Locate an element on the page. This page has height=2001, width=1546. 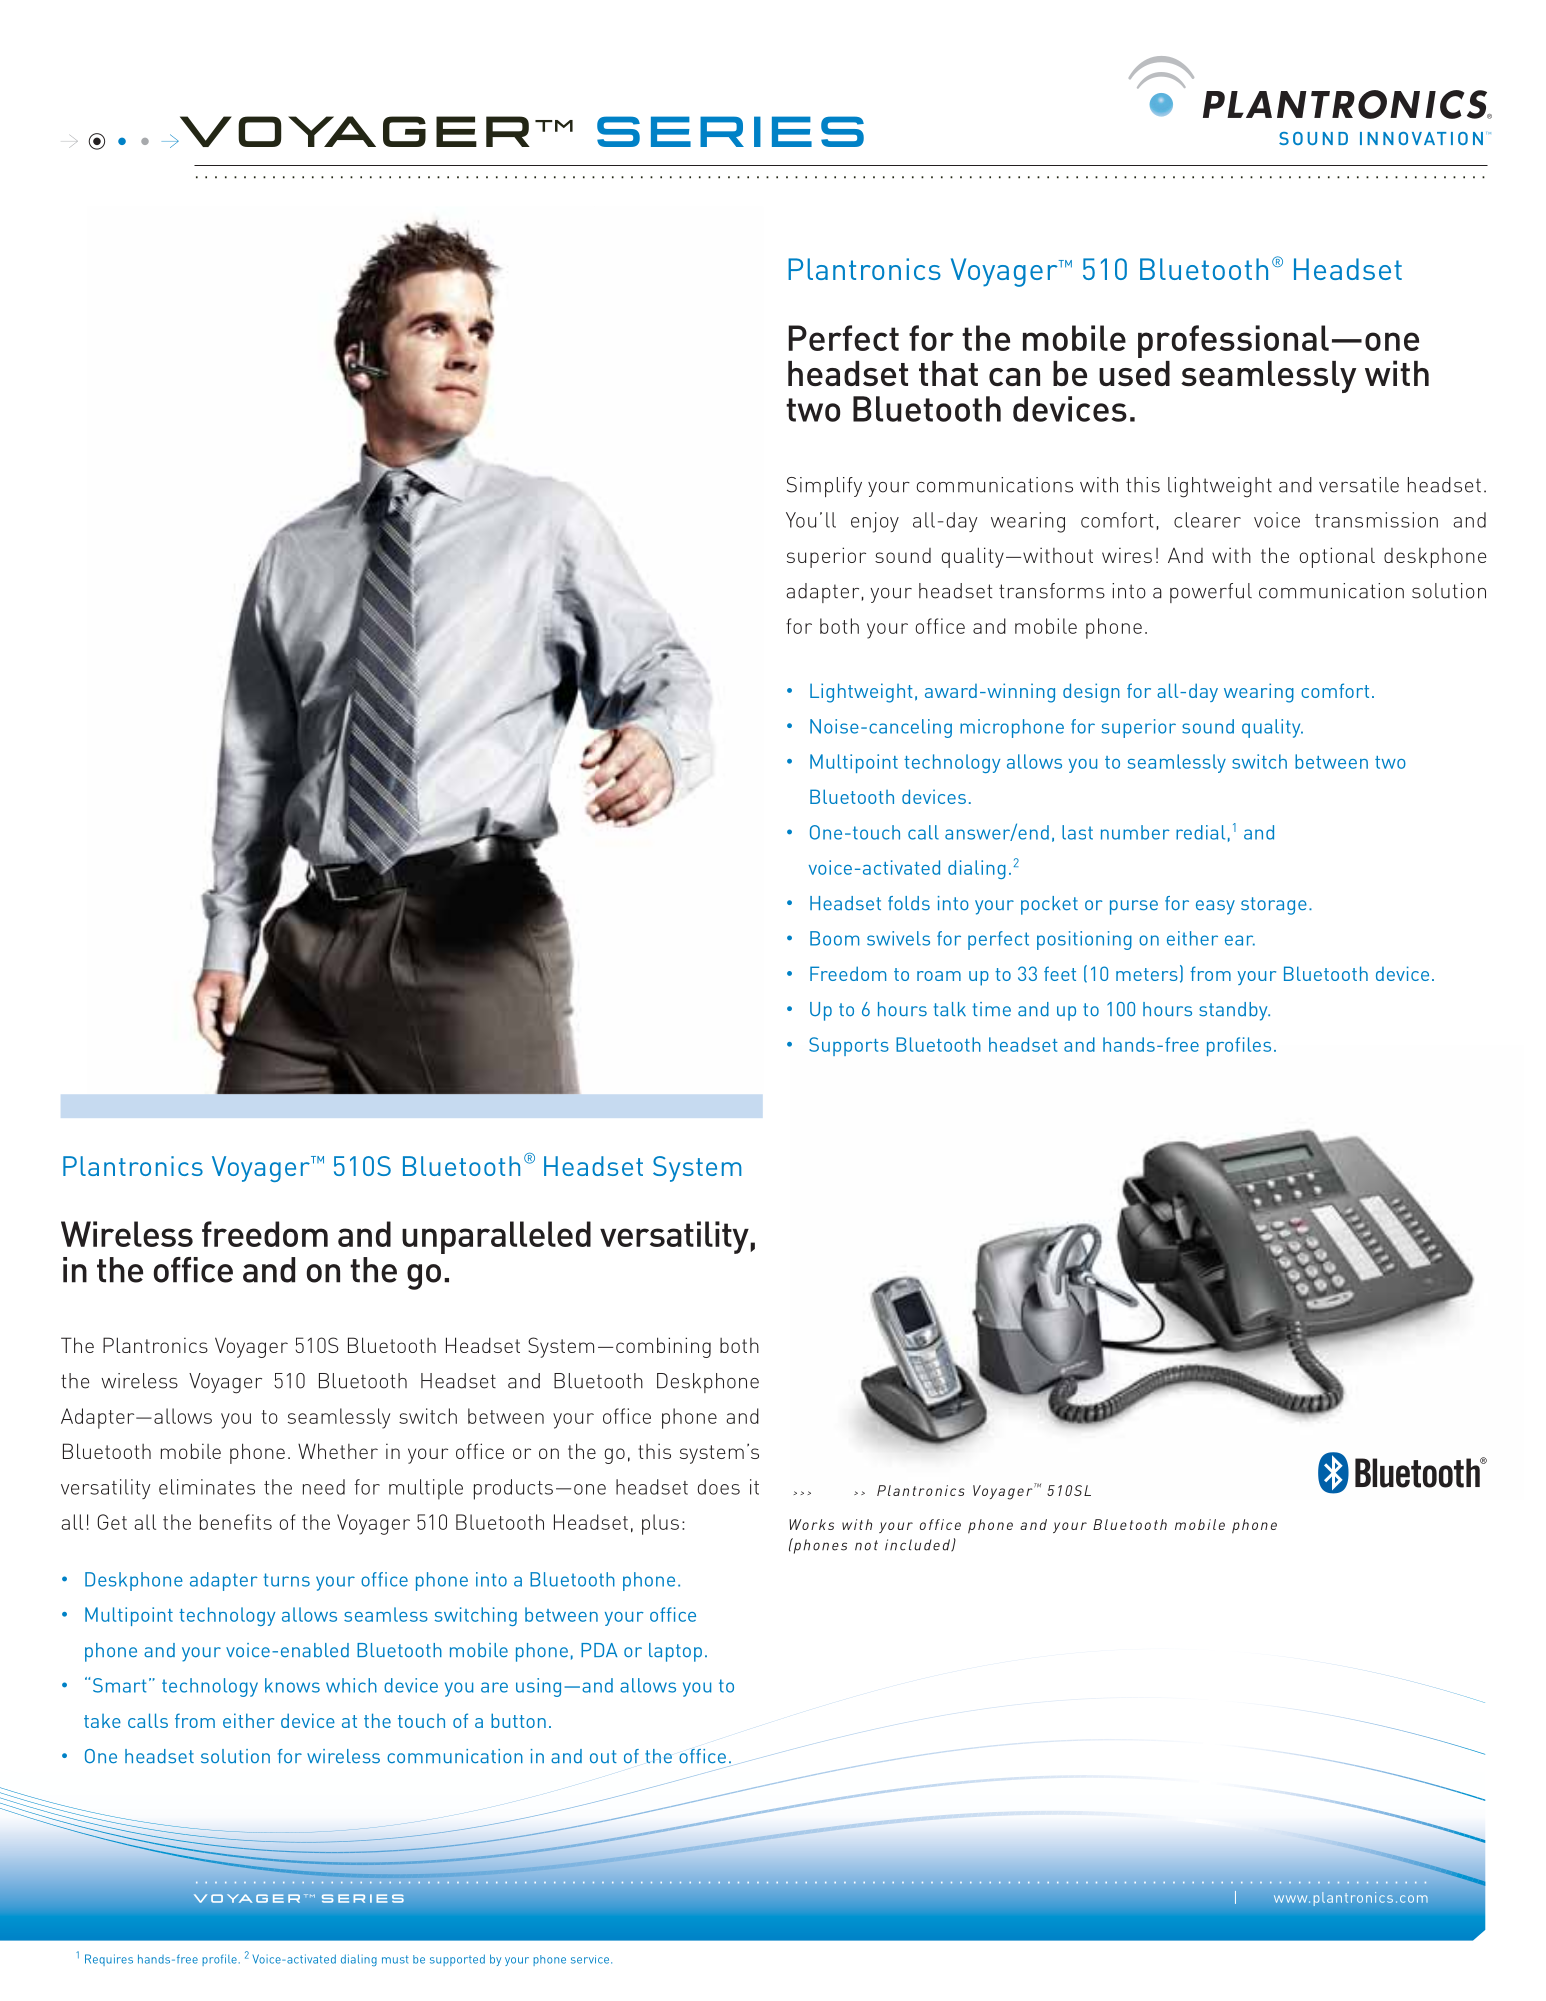
number is located at coordinates (1135, 832).
